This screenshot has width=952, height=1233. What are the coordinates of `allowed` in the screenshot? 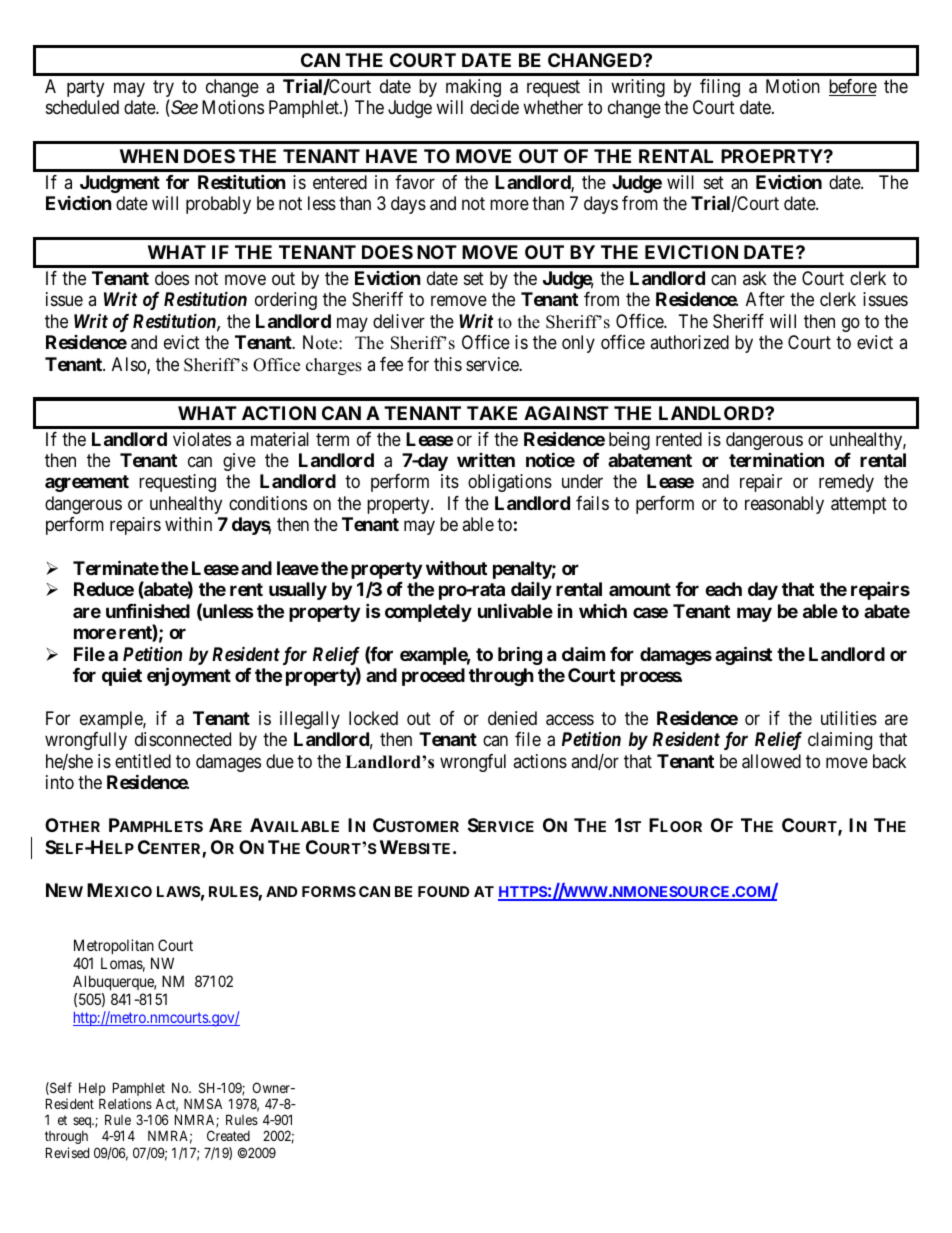 It's located at (771, 761).
